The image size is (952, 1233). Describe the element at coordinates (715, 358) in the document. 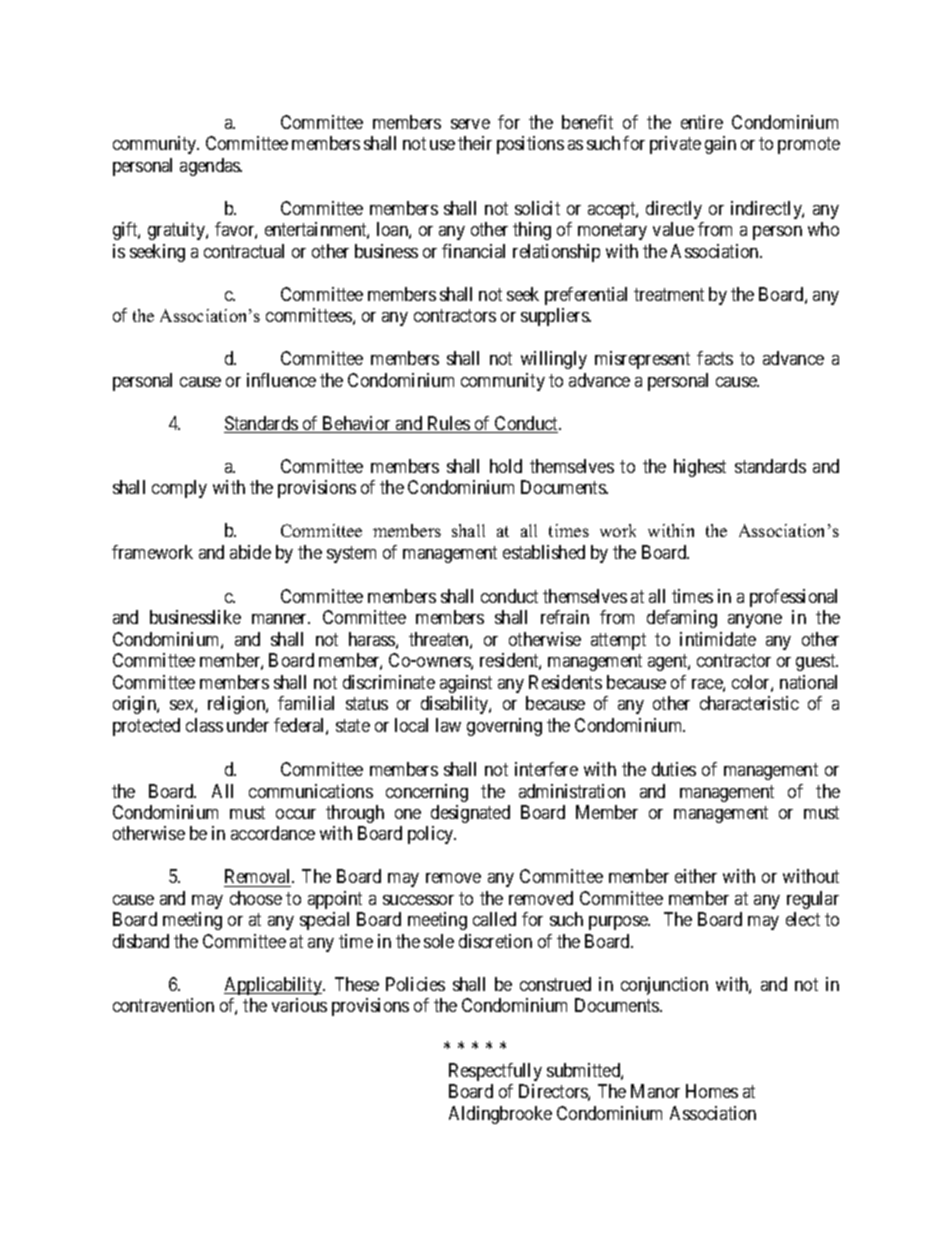

I see `facts` at that location.
